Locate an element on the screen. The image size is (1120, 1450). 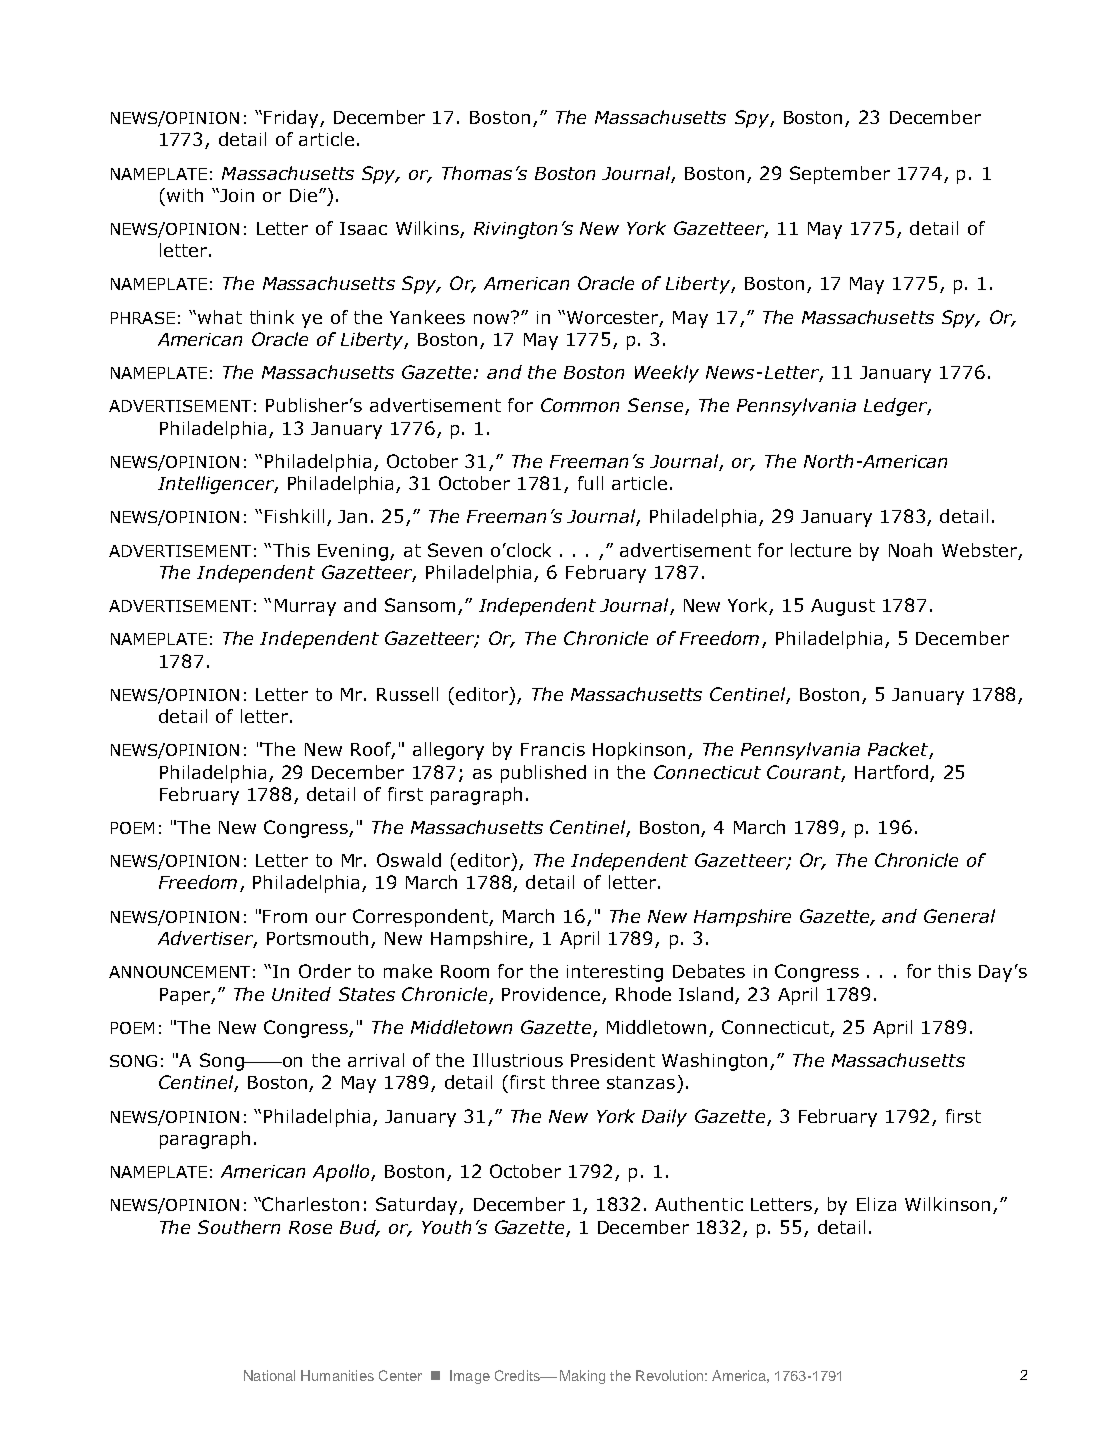
Making is located at coordinates (582, 1377).
